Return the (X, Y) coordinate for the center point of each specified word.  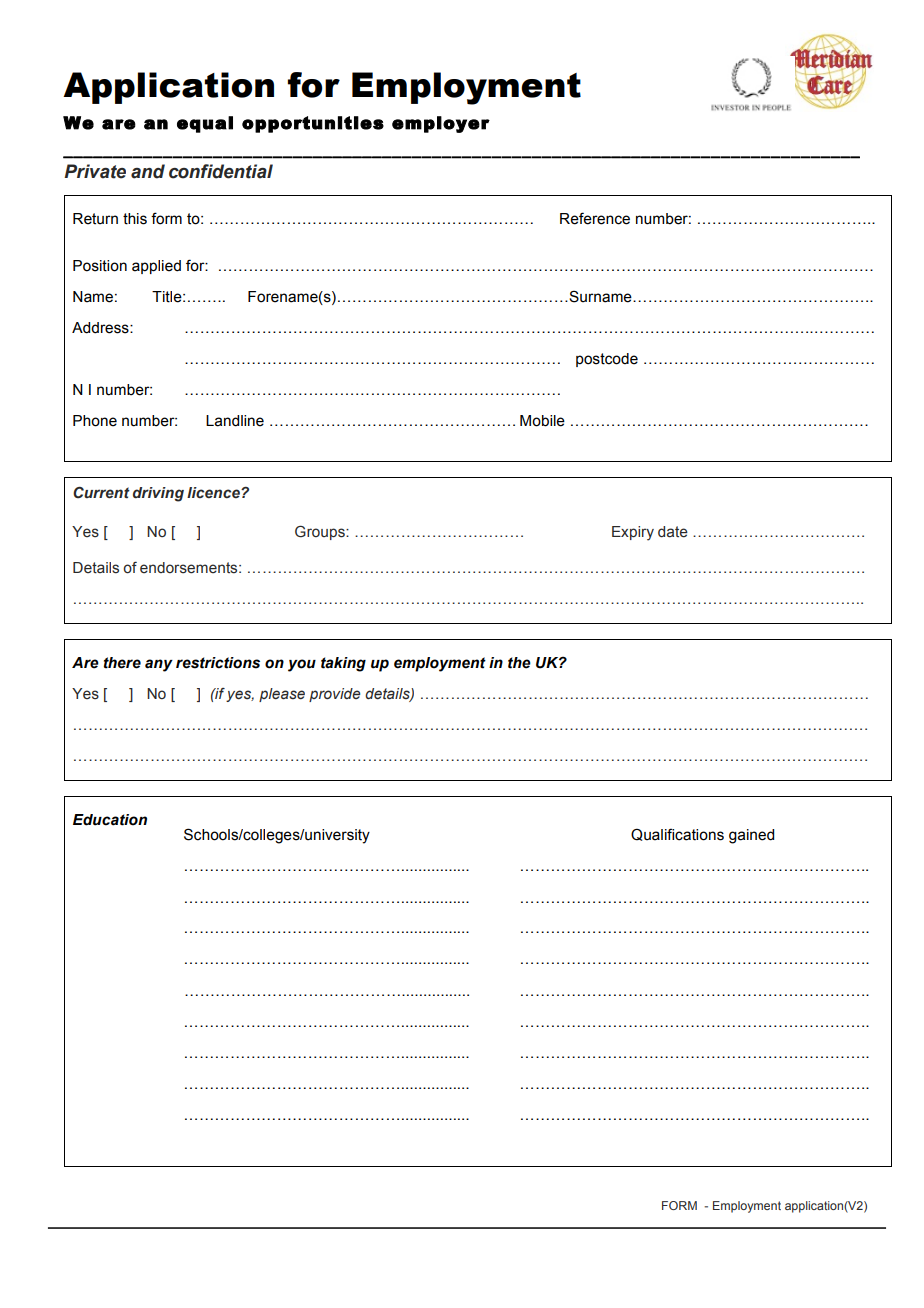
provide (334, 695)
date (673, 532)
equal (205, 124)
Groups (321, 533)
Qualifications (677, 834)
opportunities (313, 124)
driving (158, 494)
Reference (595, 218)
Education (110, 820)
